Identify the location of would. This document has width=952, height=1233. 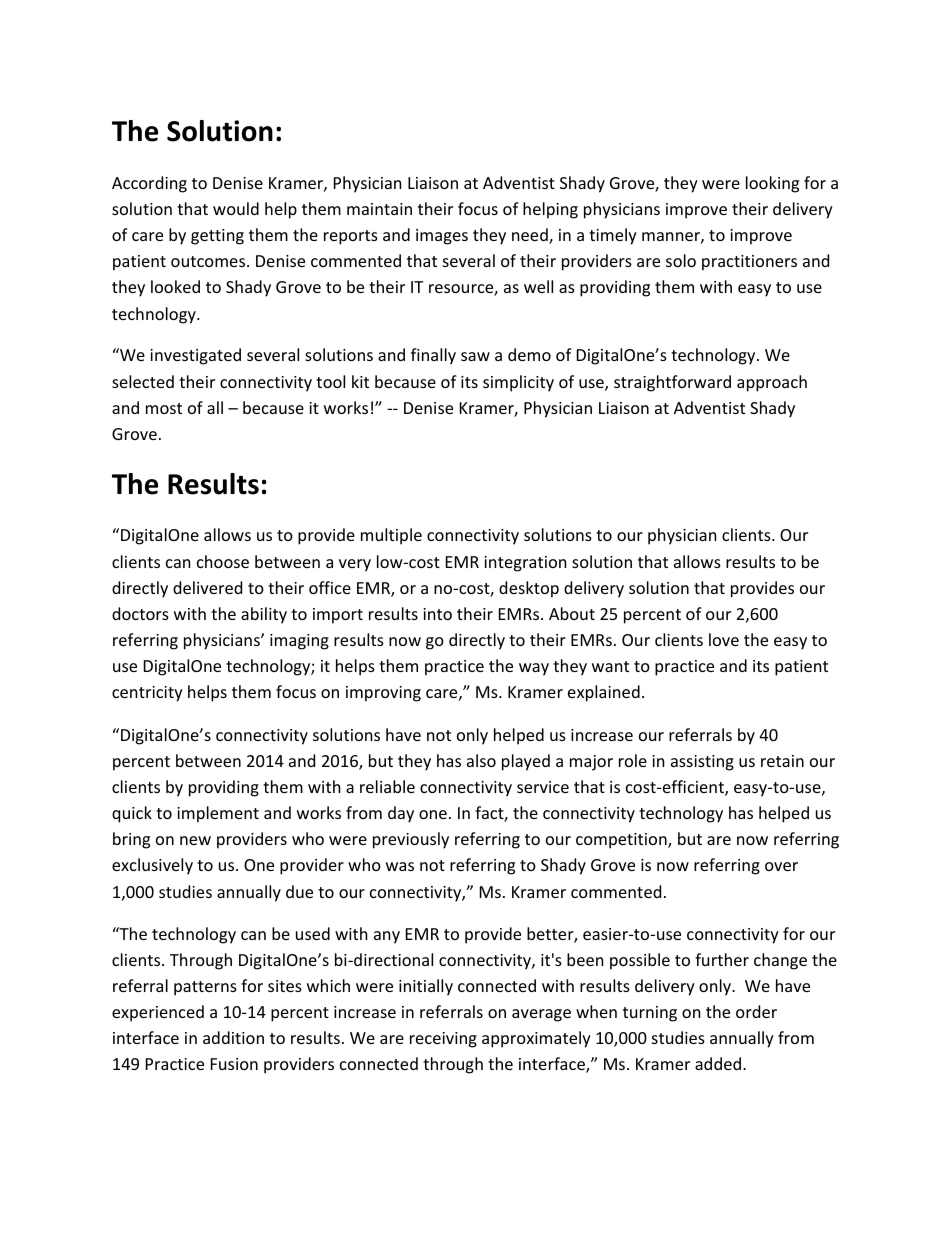
(236, 208).
